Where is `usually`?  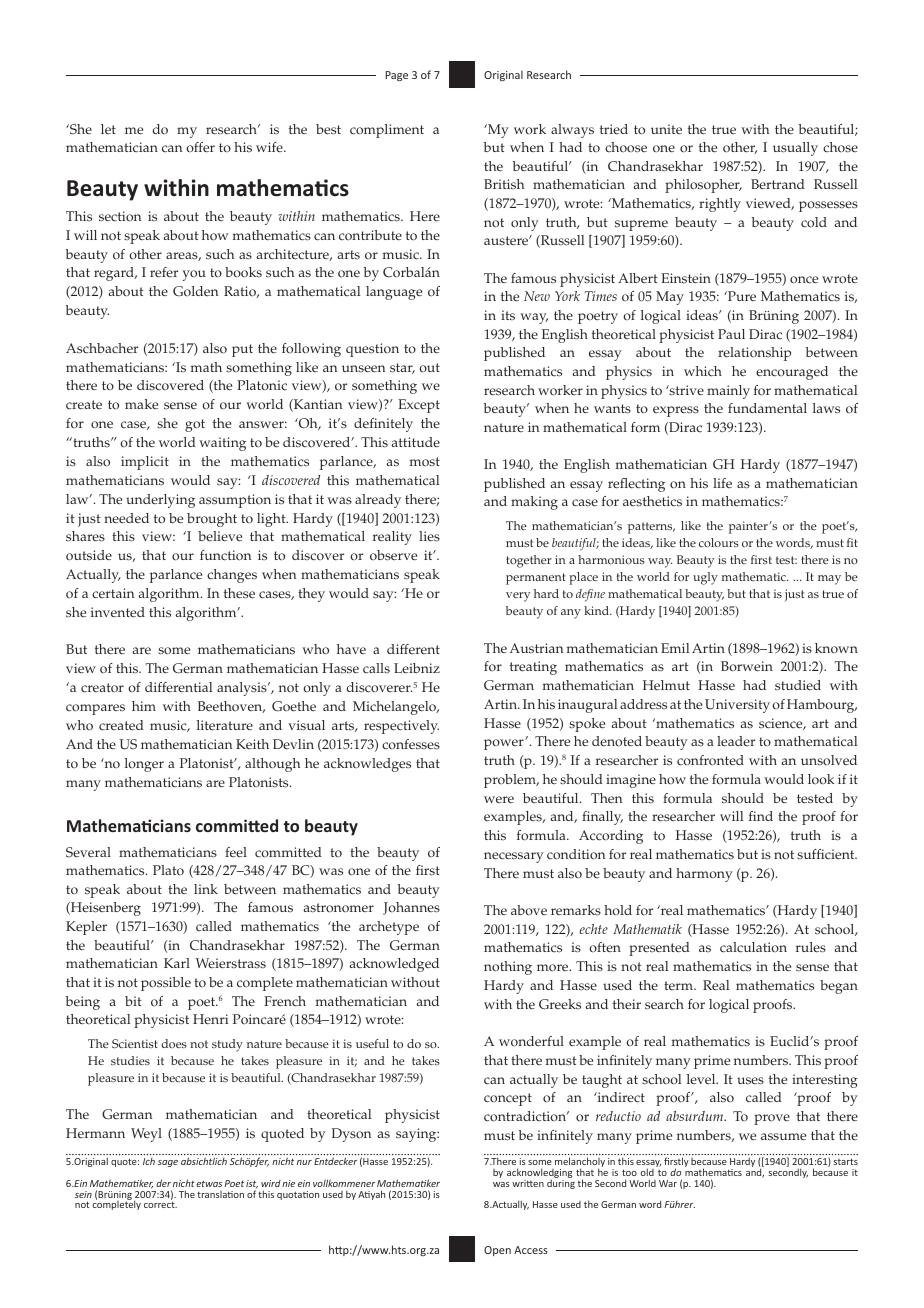 usually is located at coordinates (795, 149).
